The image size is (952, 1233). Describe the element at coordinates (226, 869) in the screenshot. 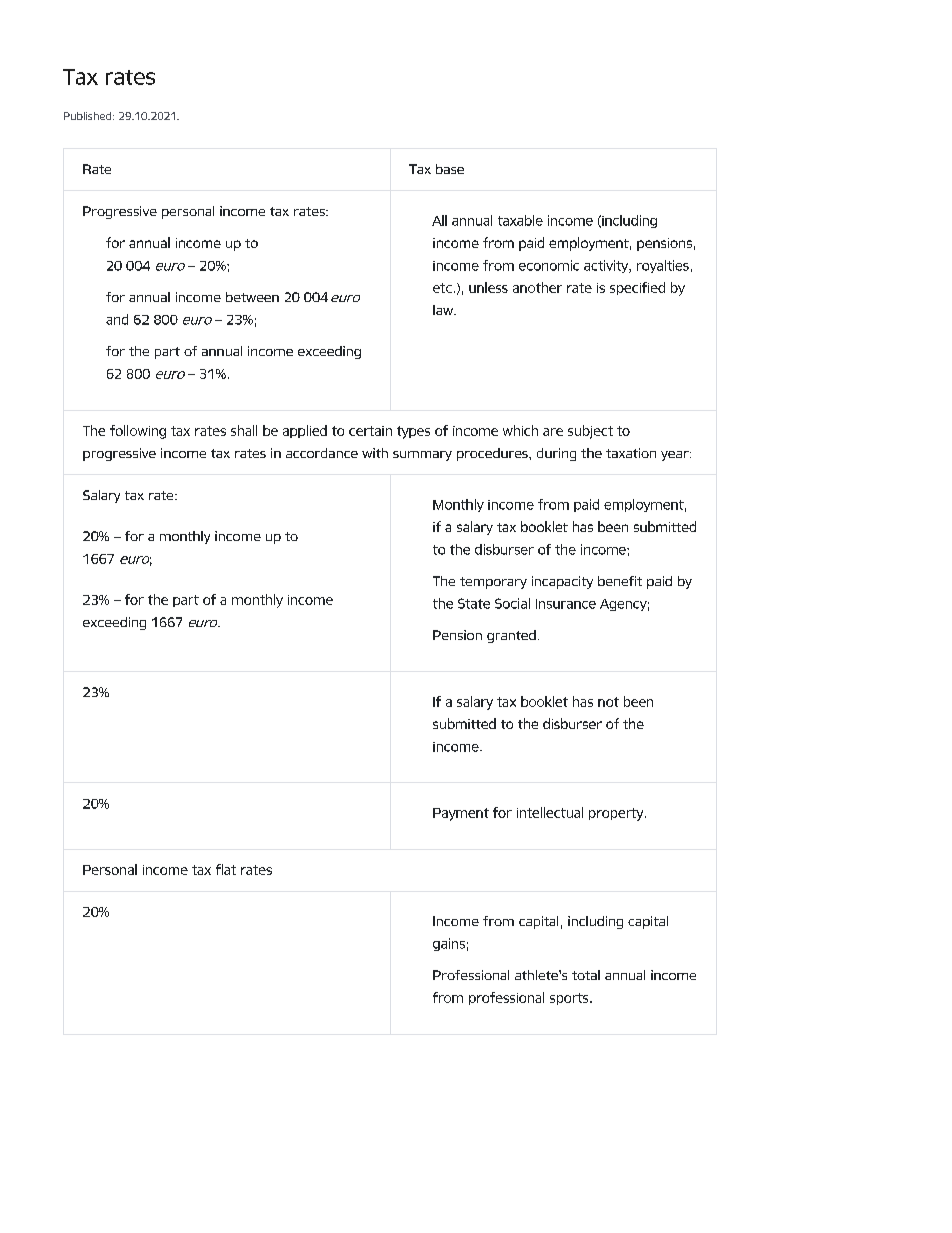

I see `flat` at that location.
